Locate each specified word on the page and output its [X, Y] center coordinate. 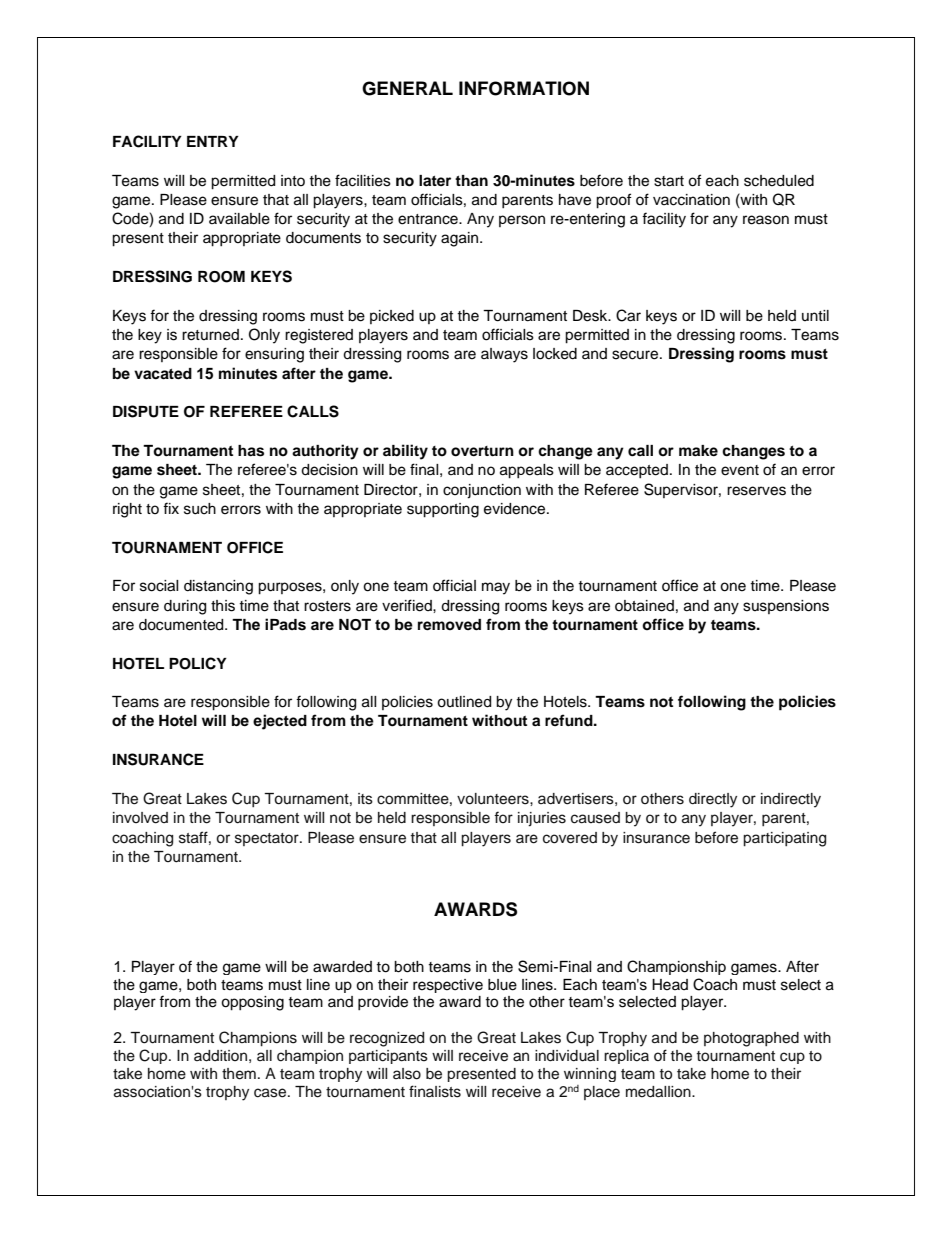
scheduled [779, 181]
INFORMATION [524, 88]
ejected [280, 722]
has [251, 451]
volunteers [494, 799]
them [239, 1074]
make [698, 450]
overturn [482, 451]
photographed [751, 1039]
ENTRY [213, 141]
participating [784, 839]
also [407, 1074]
